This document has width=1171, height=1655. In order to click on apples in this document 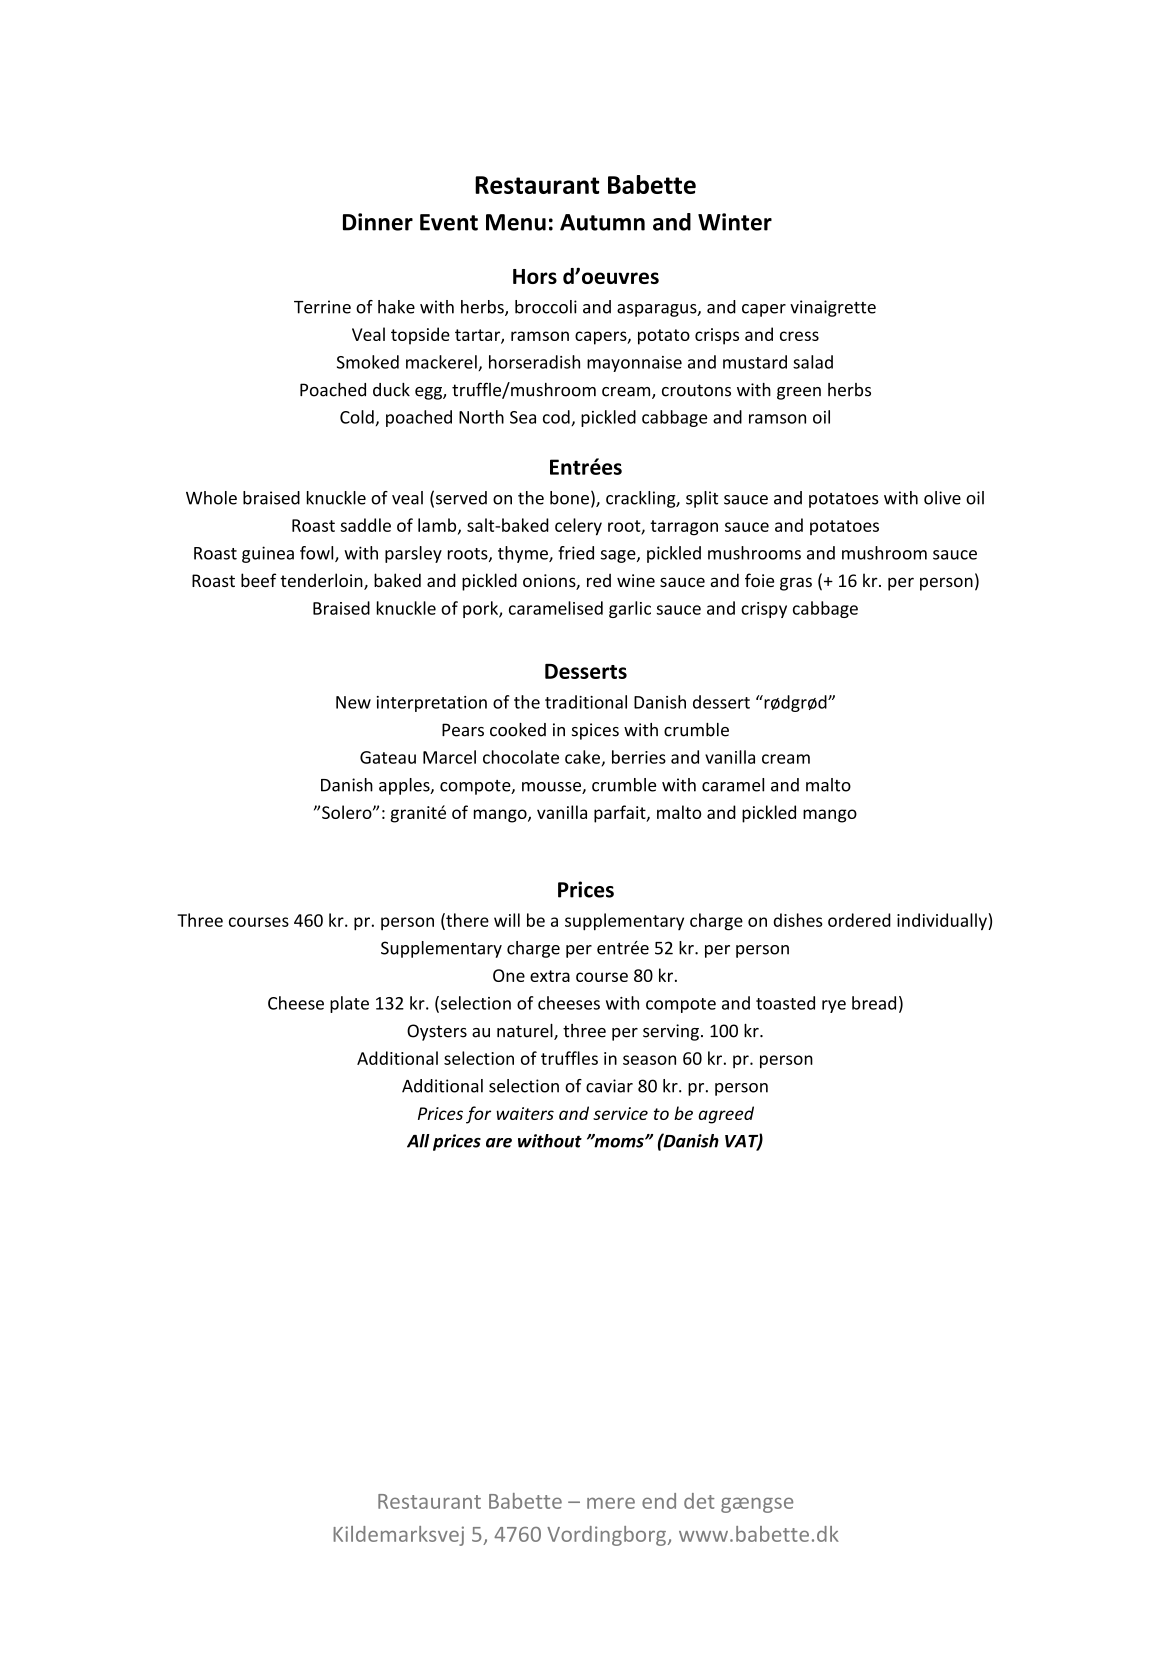, I will do `click(405, 786)`.
